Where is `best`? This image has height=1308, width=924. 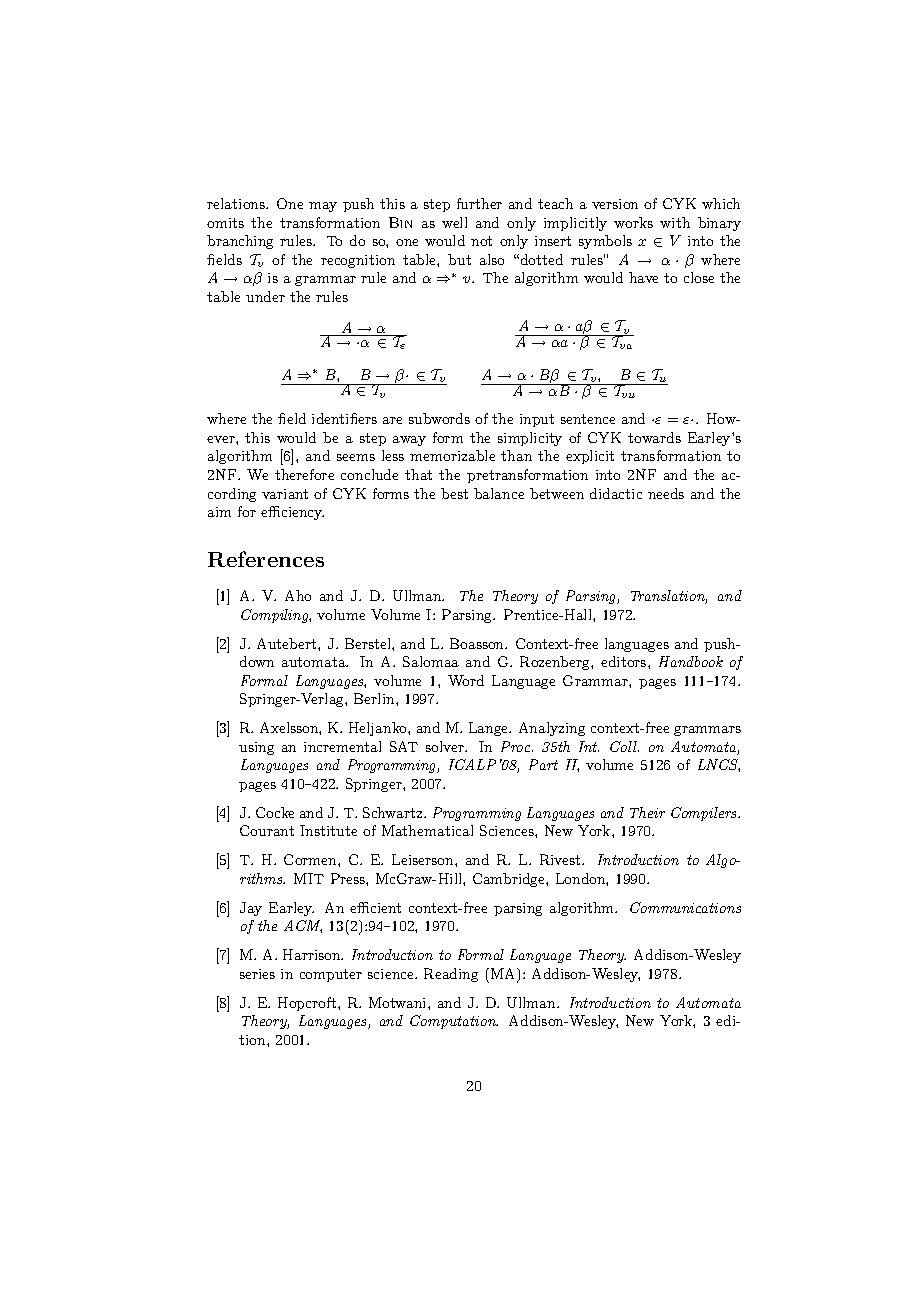
best is located at coordinates (454, 493).
